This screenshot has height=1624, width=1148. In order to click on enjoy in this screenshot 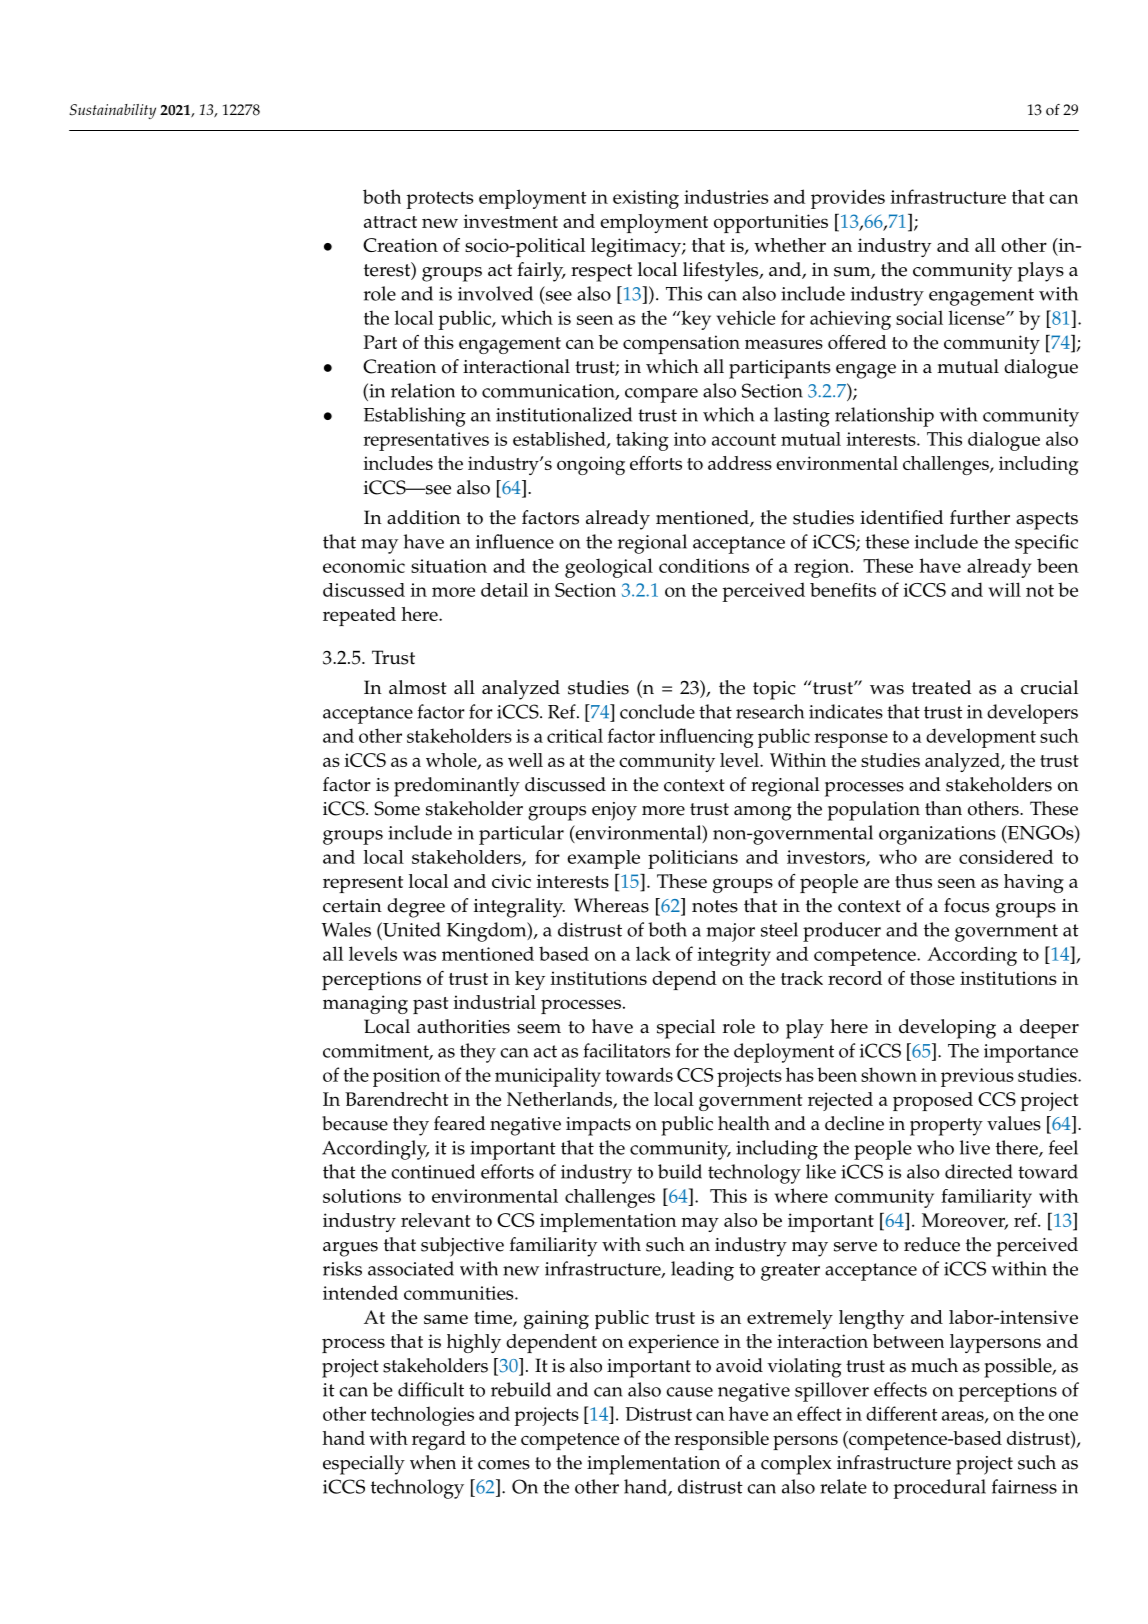, I will do `click(614, 811)`.
